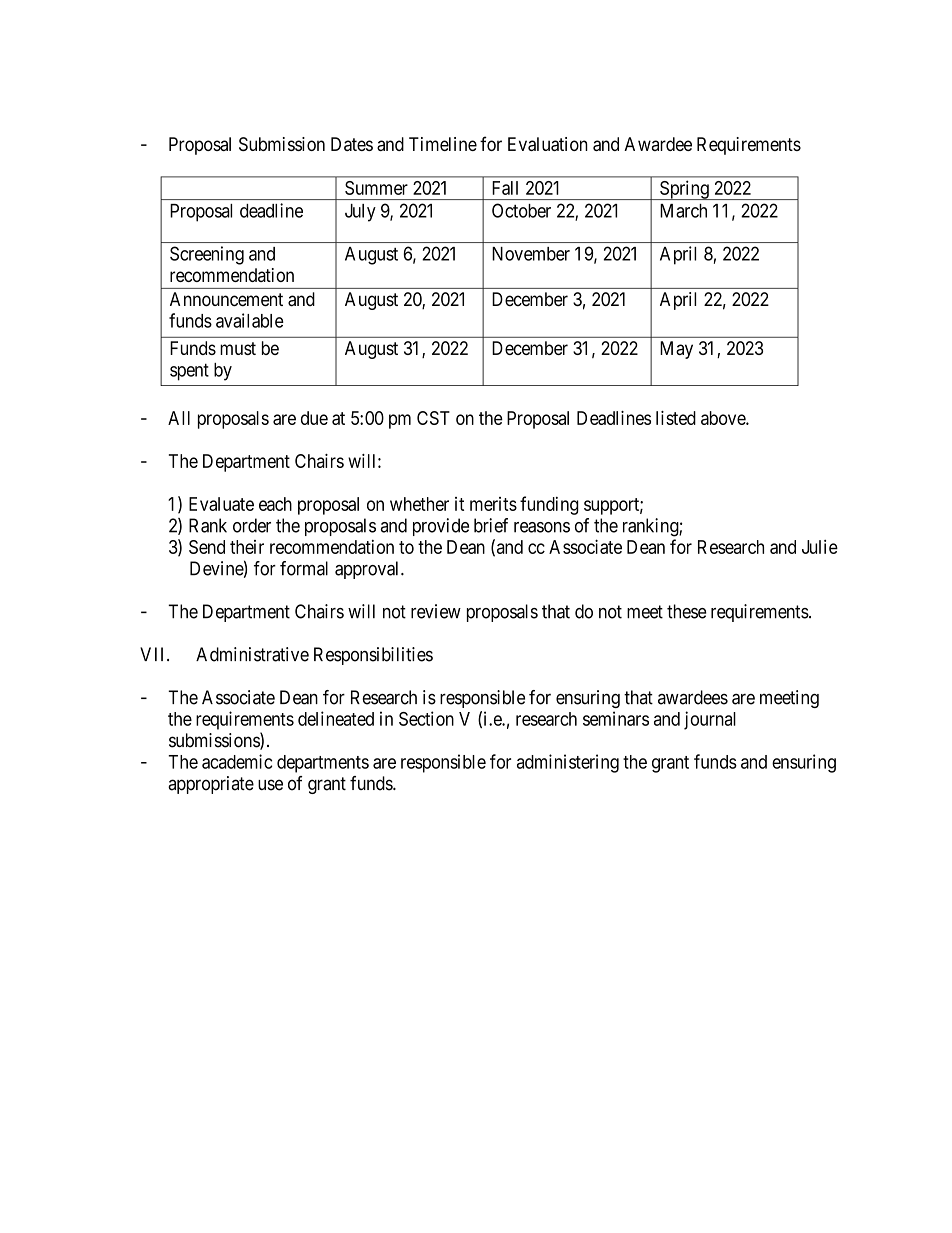 The height and width of the page is (1233, 952). Describe the element at coordinates (352, 144) in the page. I see `Dates` at that location.
